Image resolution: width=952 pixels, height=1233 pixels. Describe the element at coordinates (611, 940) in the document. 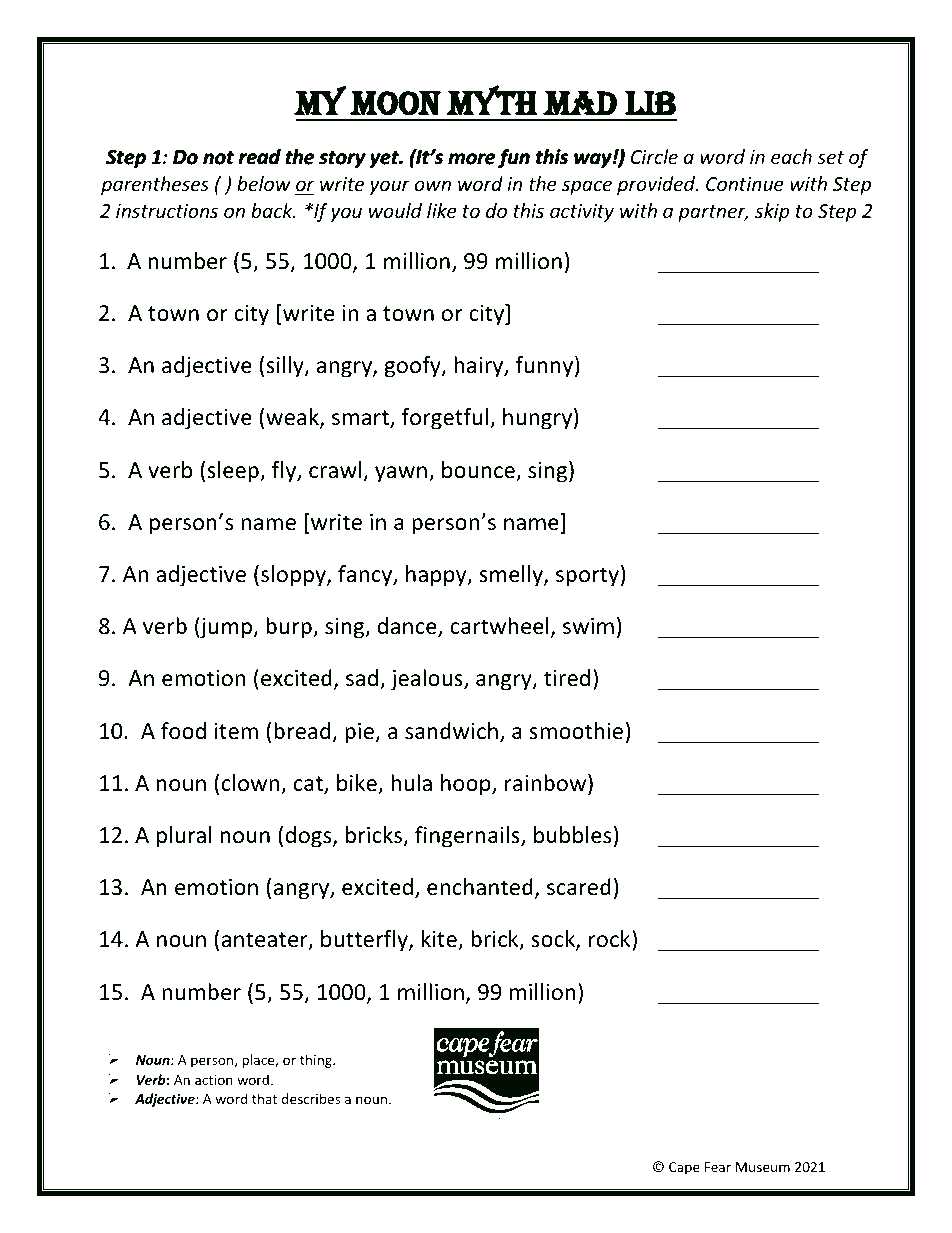

I see `rock` at that location.
